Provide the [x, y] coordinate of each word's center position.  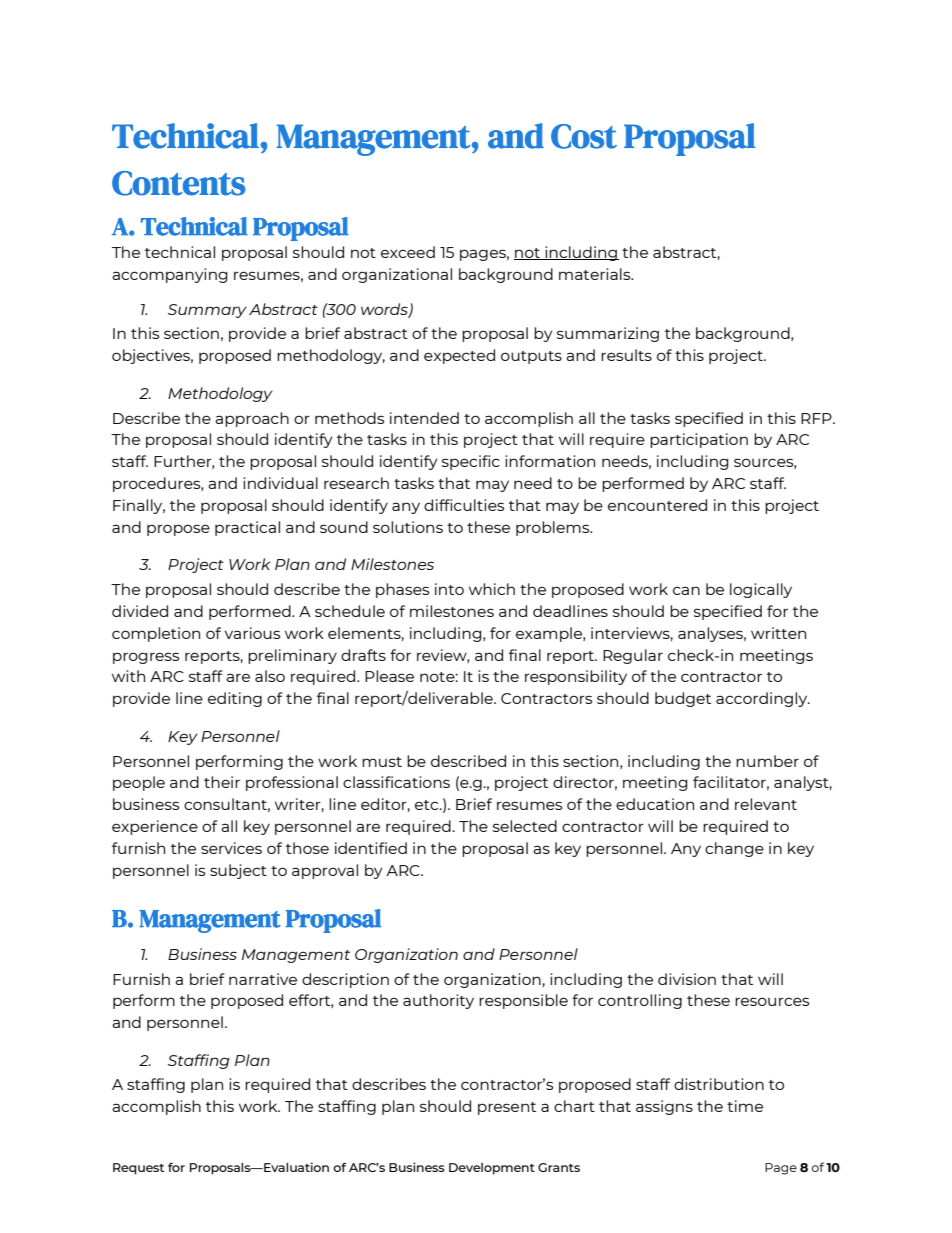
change [734, 849]
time [745, 1106]
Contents [179, 183]
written [778, 633]
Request [138, 1169]
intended [424, 418]
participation [699, 440]
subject [238, 871]
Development [492, 1169]
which [492, 589]
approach [252, 419]
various [252, 633]
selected [525, 826]
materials [596, 274]
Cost [584, 136]
